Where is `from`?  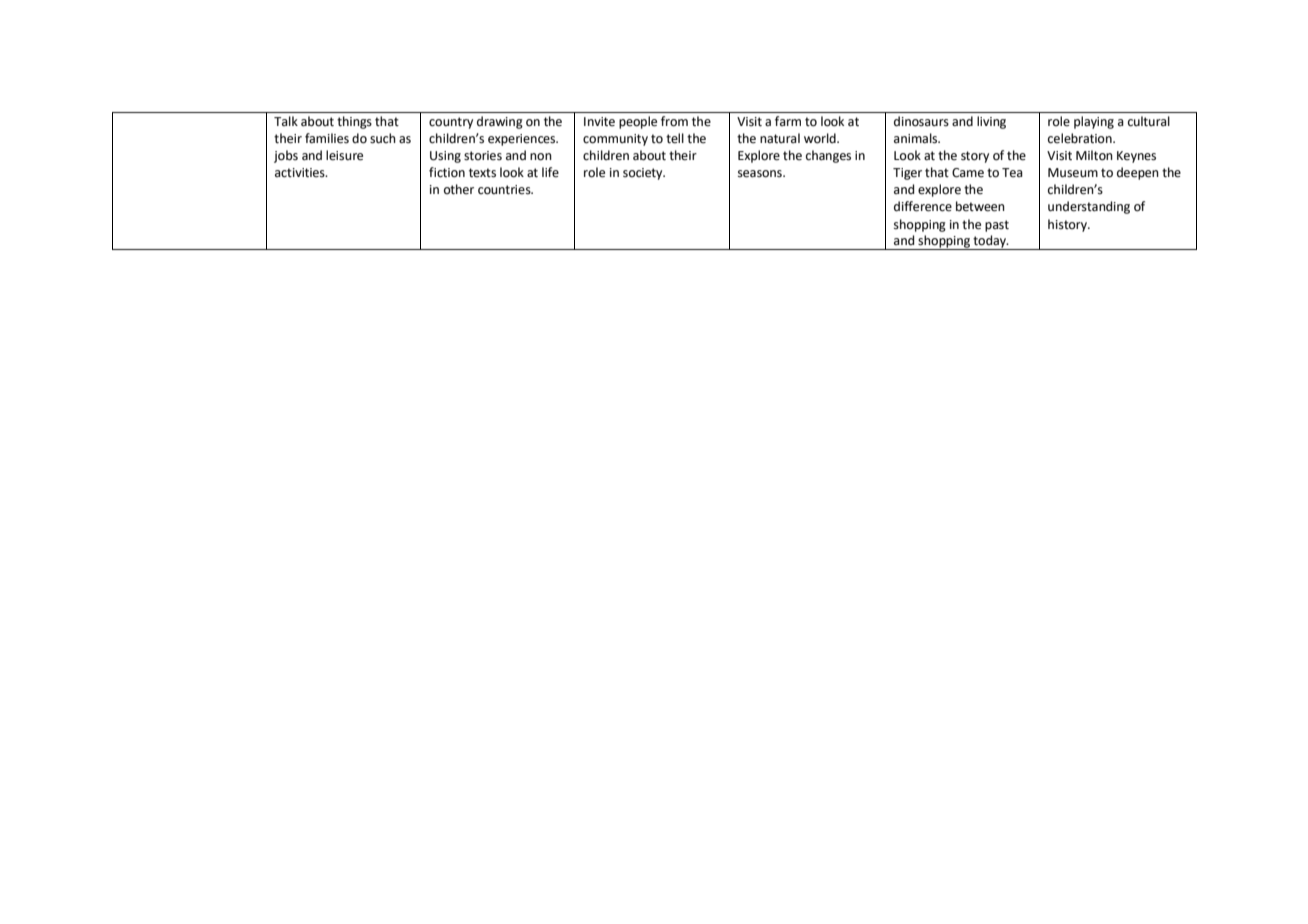 from is located at coordinates (674, 121).
